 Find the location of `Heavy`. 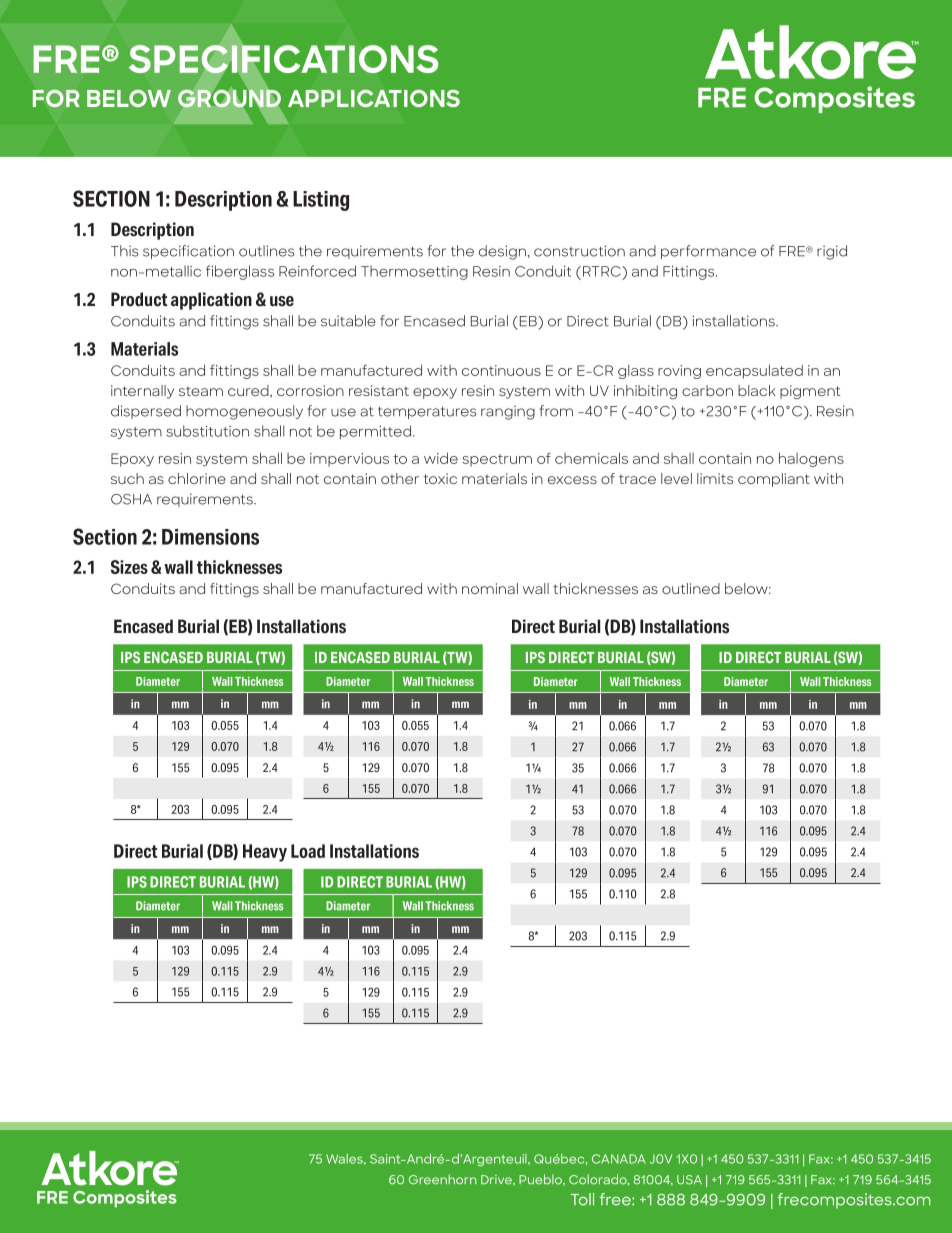

Heavy is located at coordinates (265, 853).
